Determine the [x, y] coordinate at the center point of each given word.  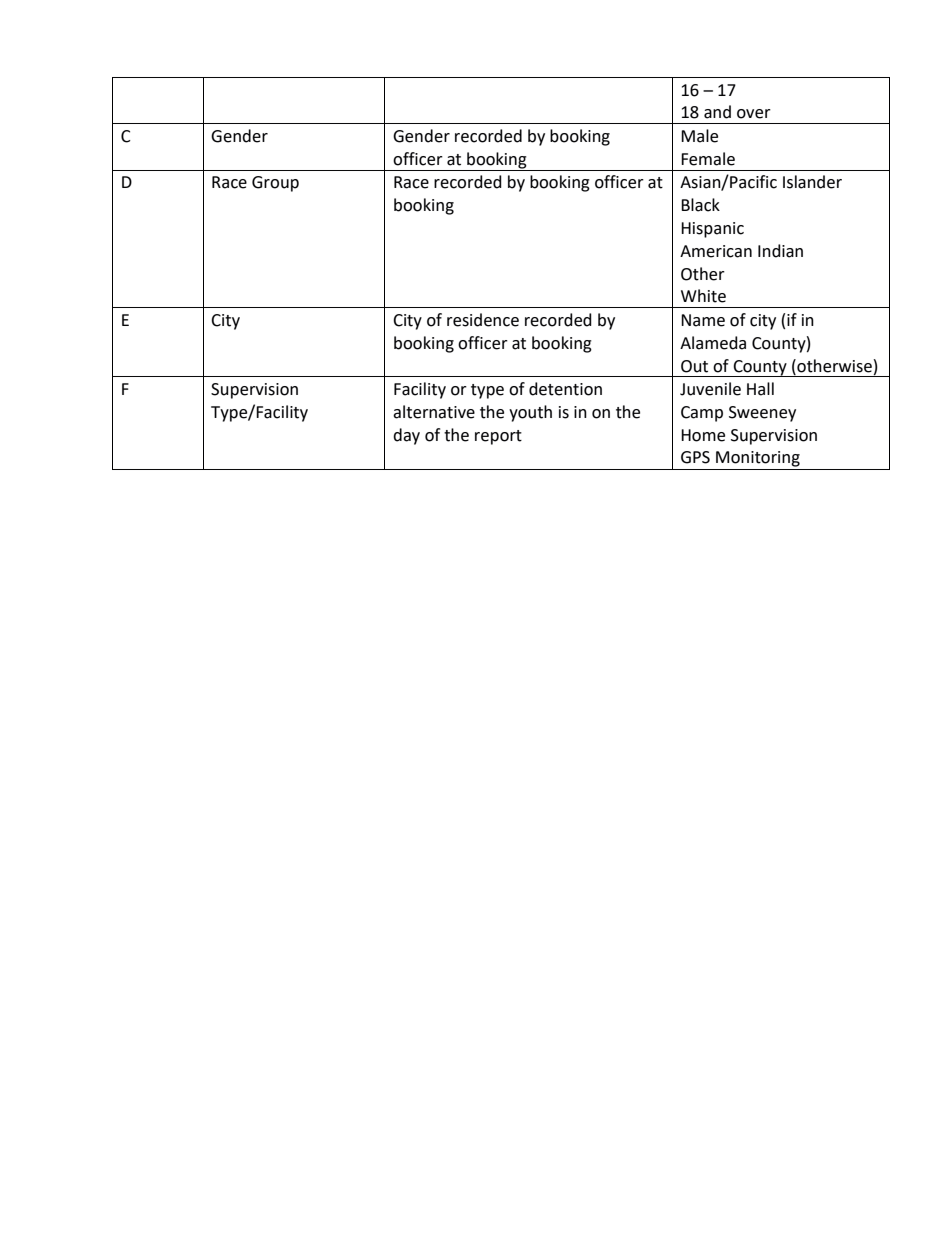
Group [275, 184]
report [498, 437]
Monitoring [758, 459]
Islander [812, 182]
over [754, 114]
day [406, 436]
